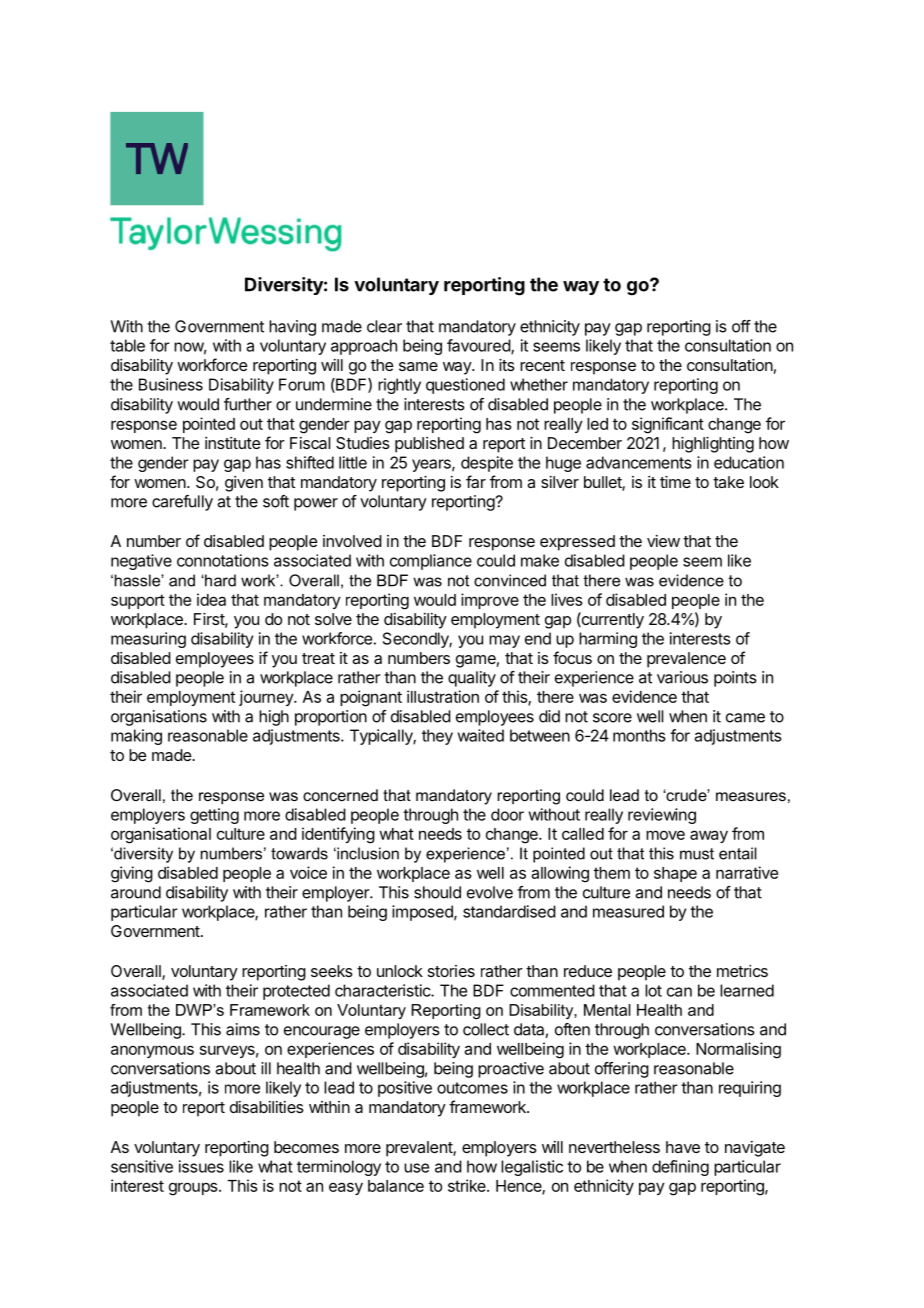 The image size is (924, 1308). I want to click on months, so click(639, 735).
